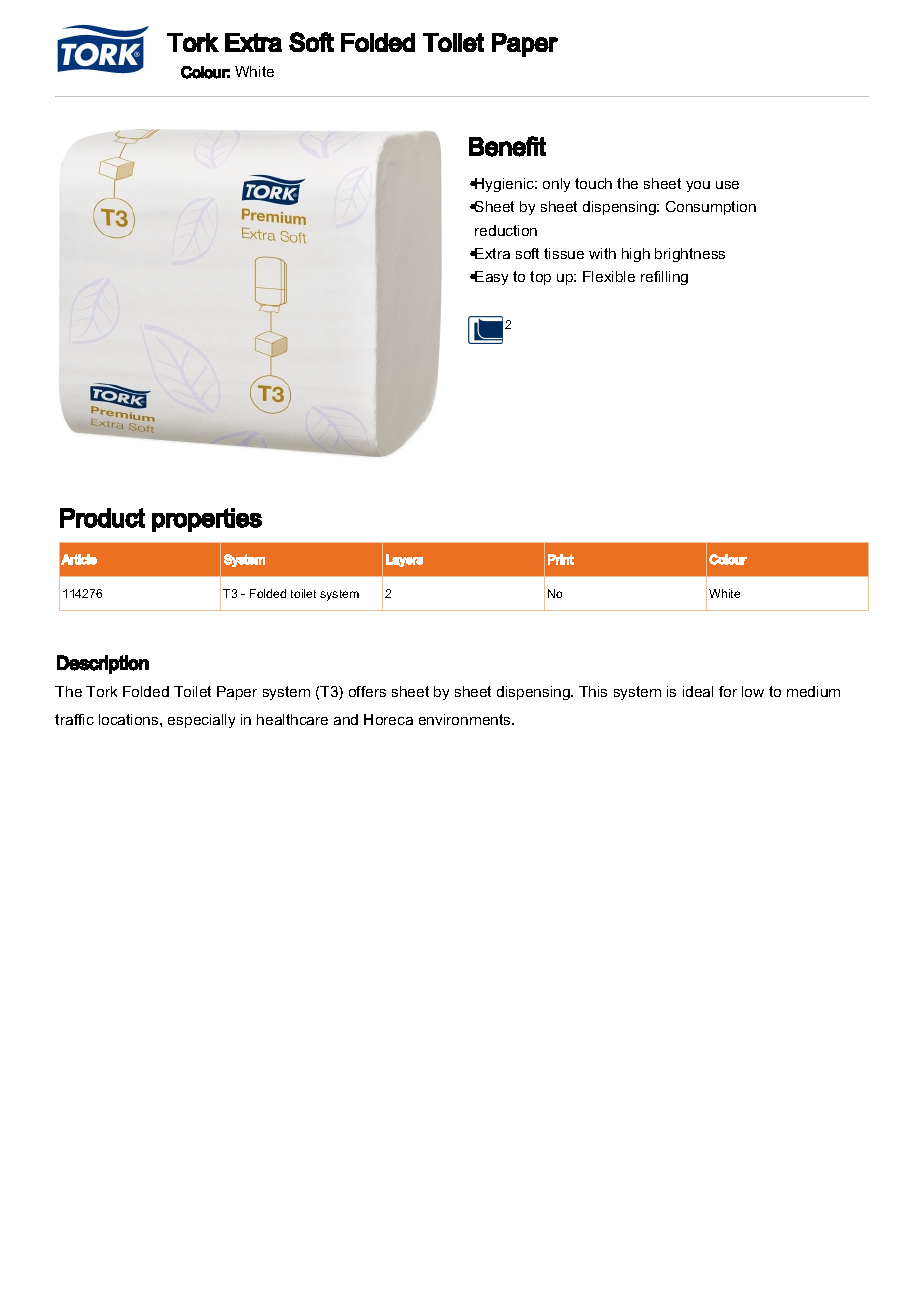  I want to click on Benefit, so click(507, 146).
